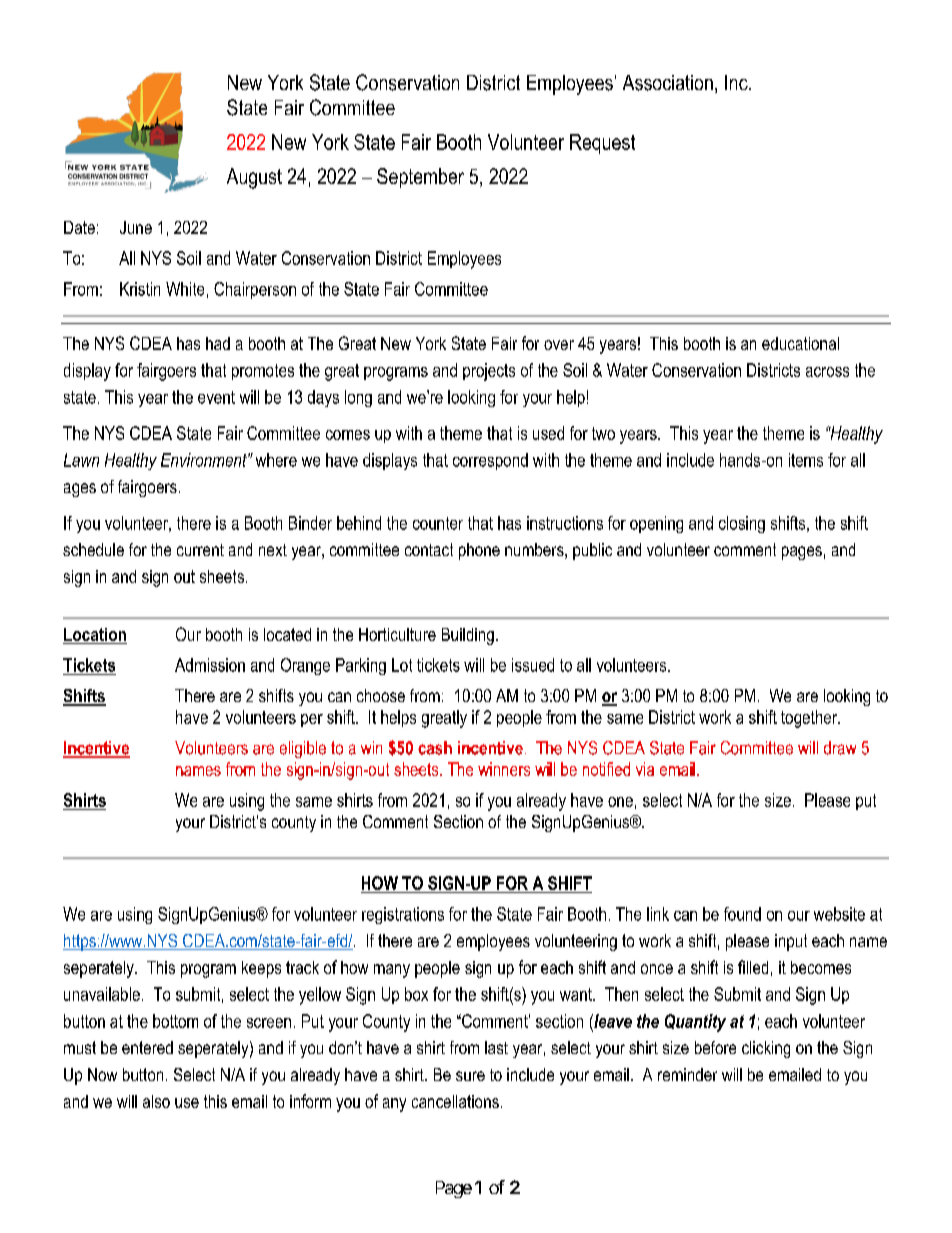 The height and width of the screenshot is (1233, 952). I want to click on sure, so click(470, 1076).
